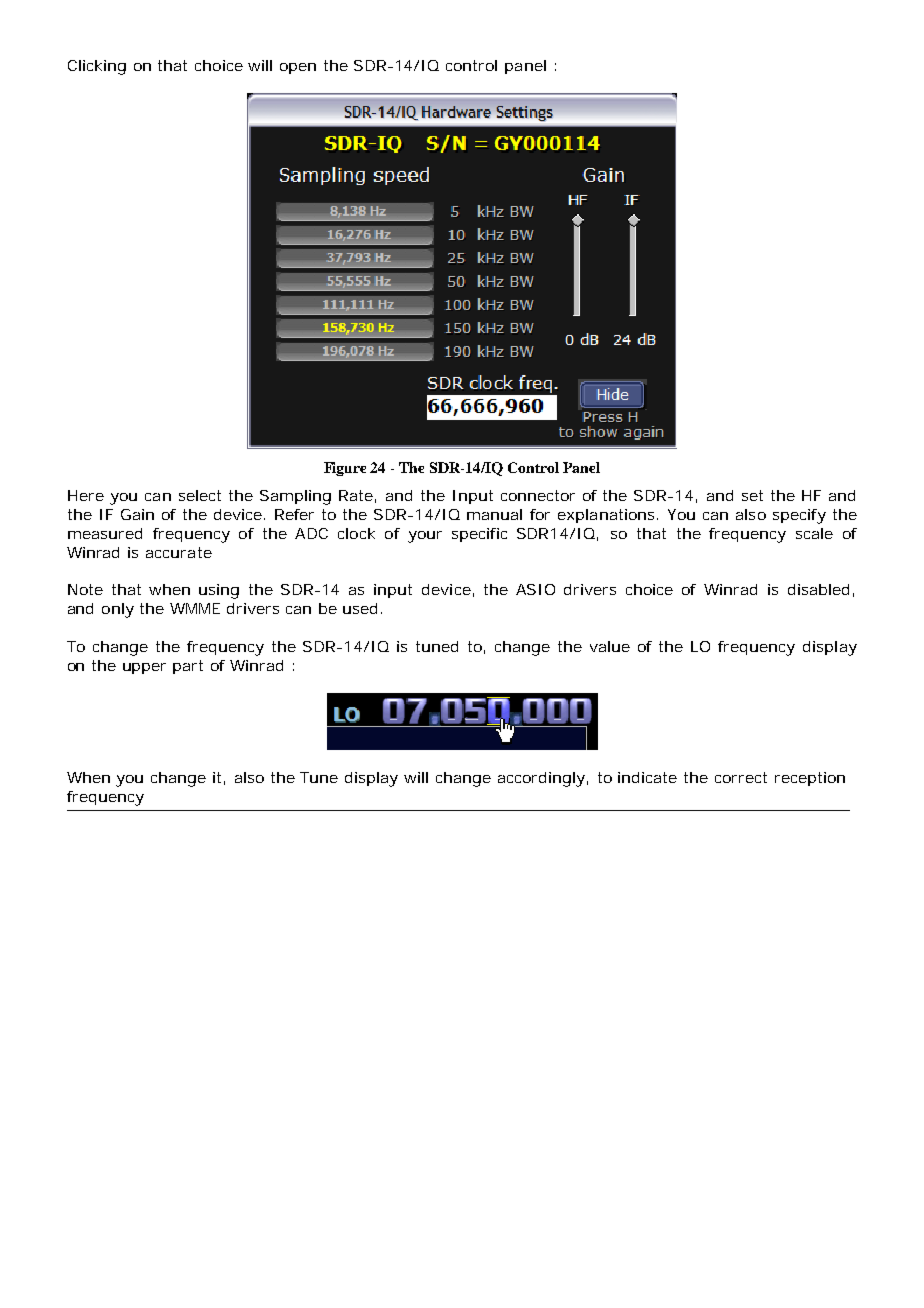 This screenshot has width=924, height=1308. I want to click on manual, so click(494, 514).
